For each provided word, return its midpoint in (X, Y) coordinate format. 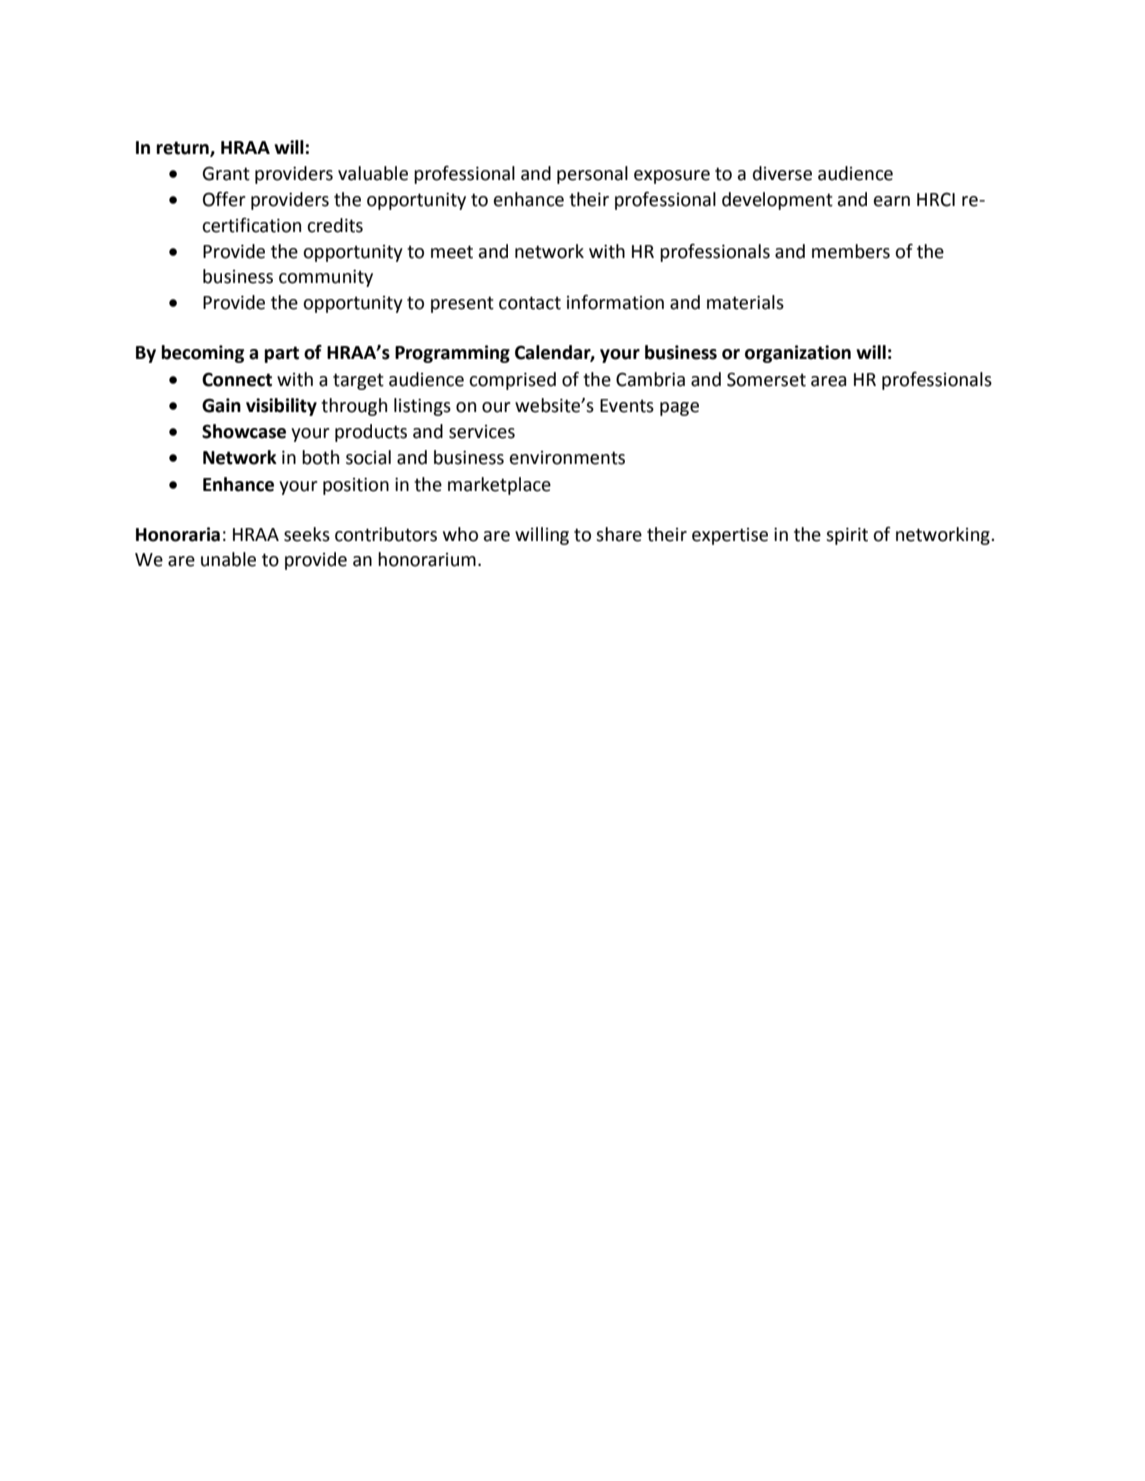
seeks (307, 534)
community (326, 278)
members (851, 251)
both (320, 457)
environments (567, 458)
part (281, 354)
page (679, 409)
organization (798, 354)
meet (452, 252)
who (460, 534)
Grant (226, 173)
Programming (452, 354)
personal (592, 175)
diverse (782, 173)
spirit (847, 536)
